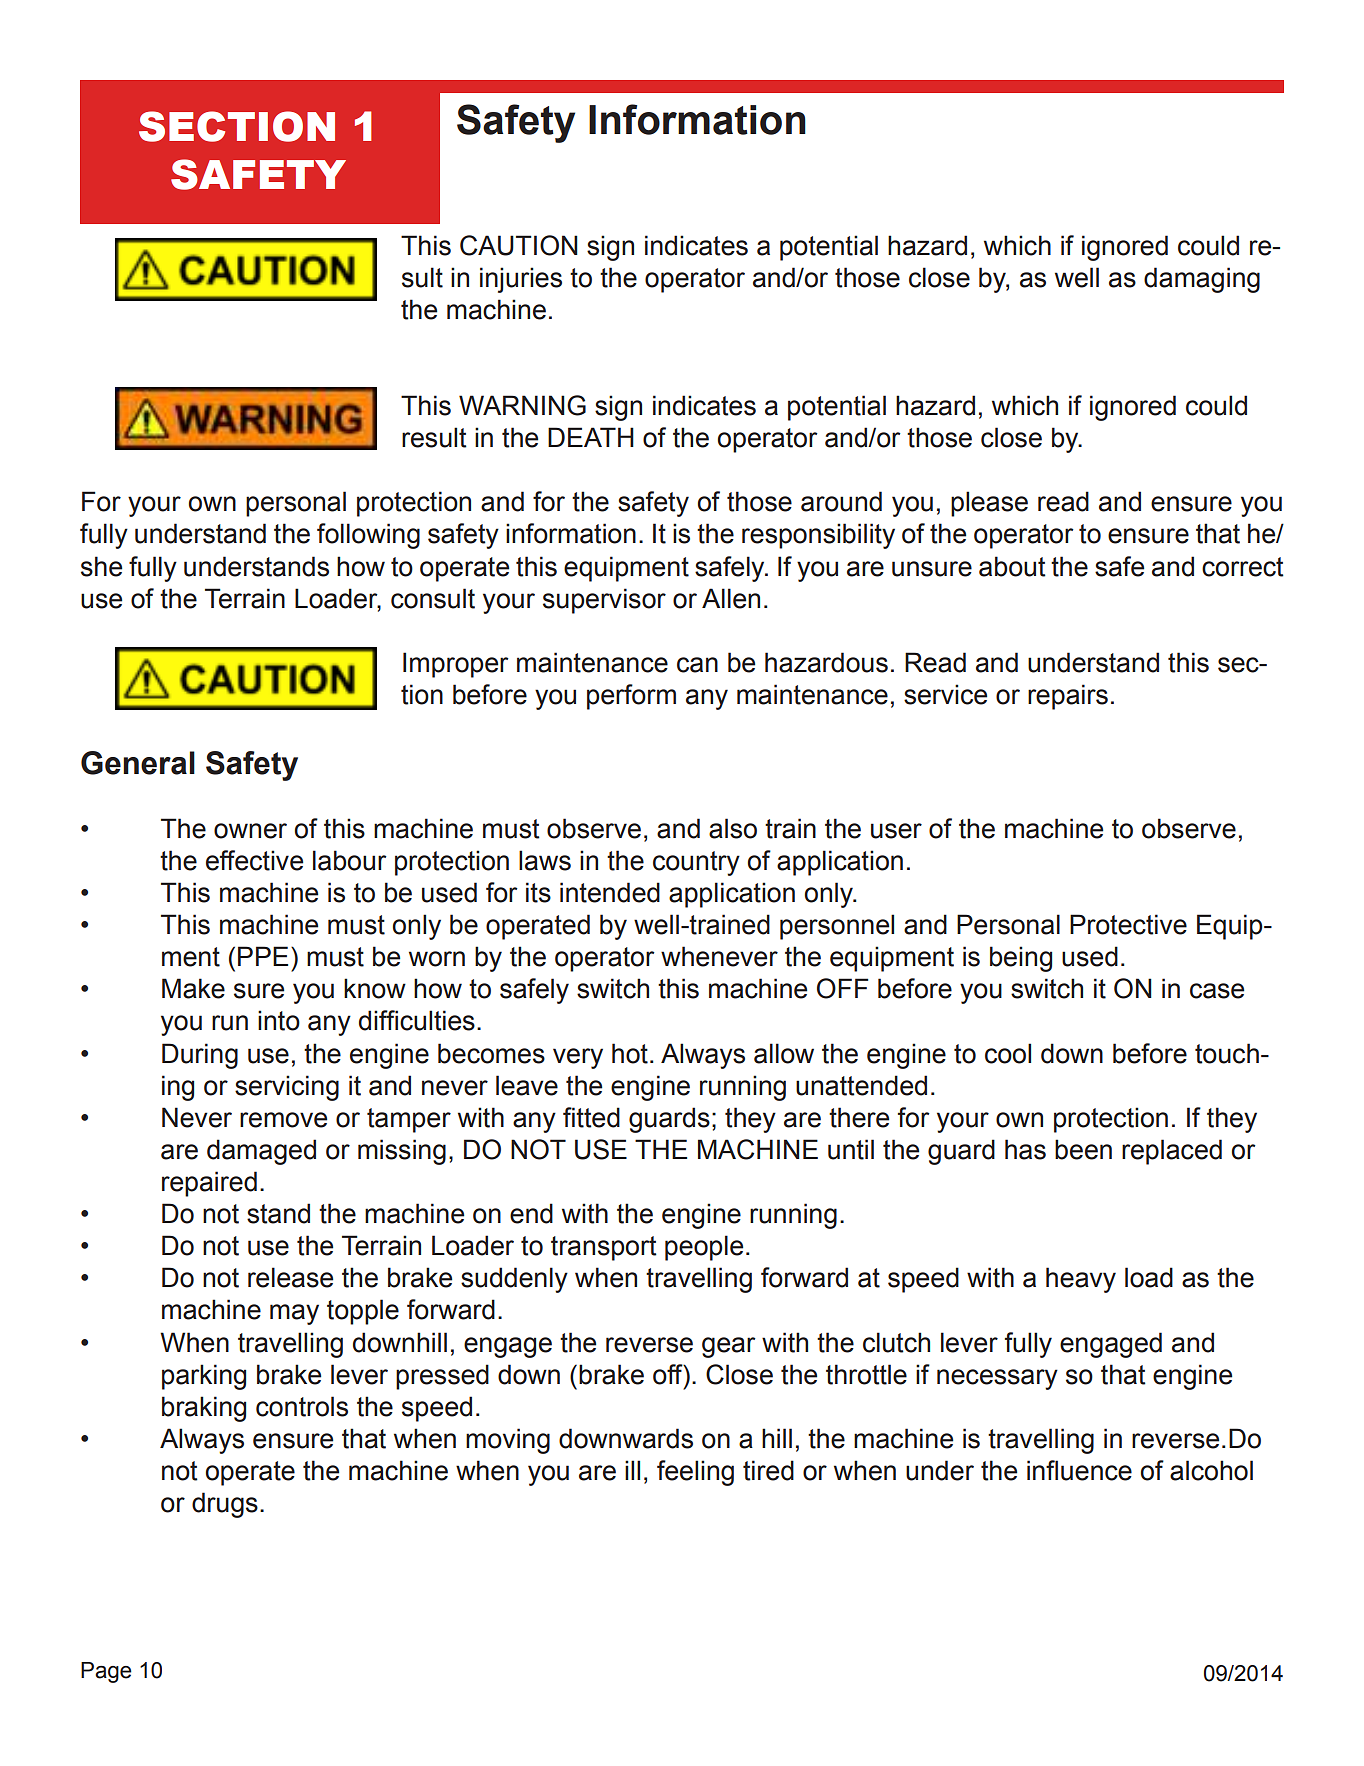 The image size is (1364, 1766). What do you see at coordinates (1128, 924) in the image?
I see `Protective` at bounding box center [1128, 924].
